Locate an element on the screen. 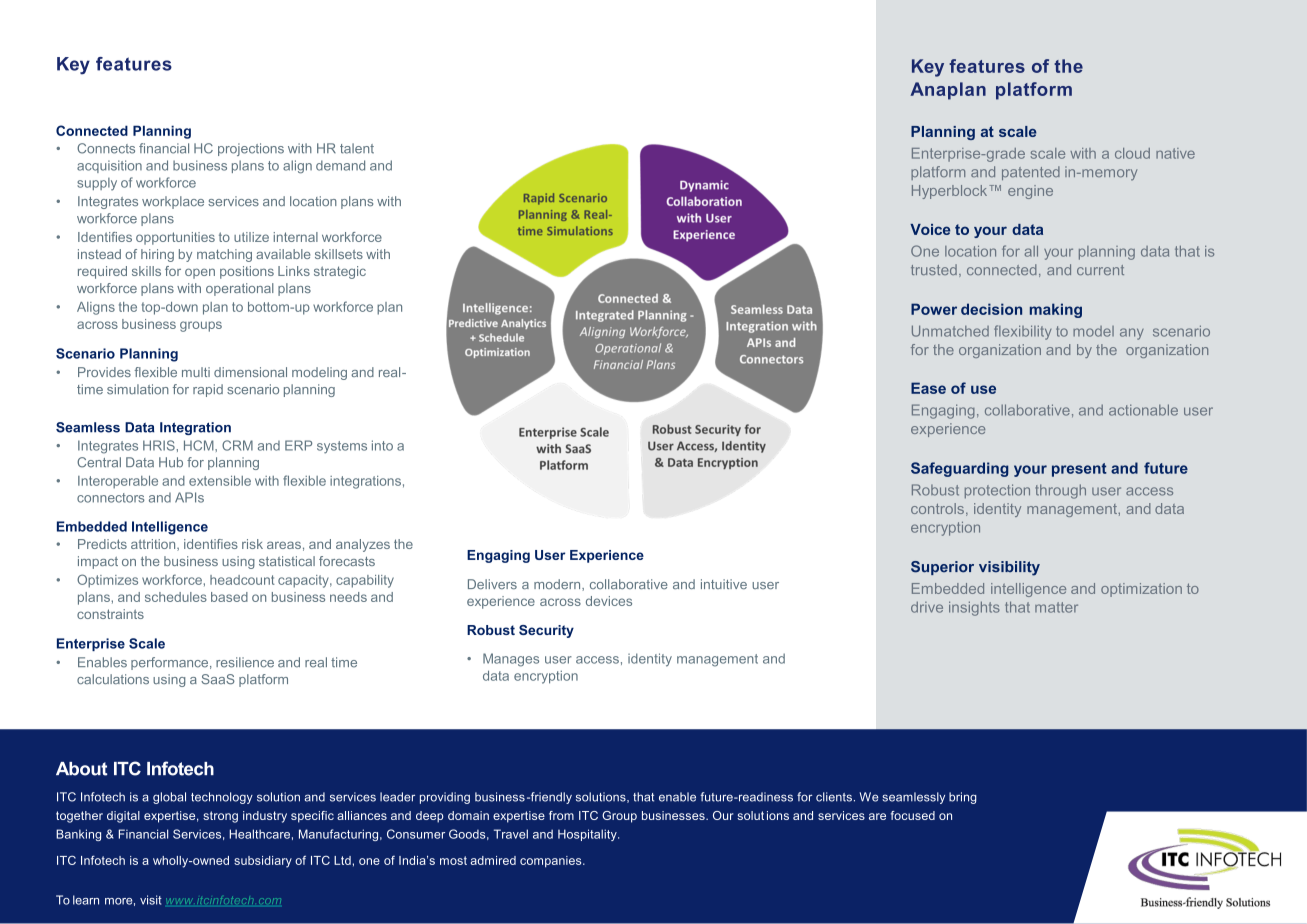 This screenshot has width=1307, height=924. flexibility is located at coordinates (1023, 332).
